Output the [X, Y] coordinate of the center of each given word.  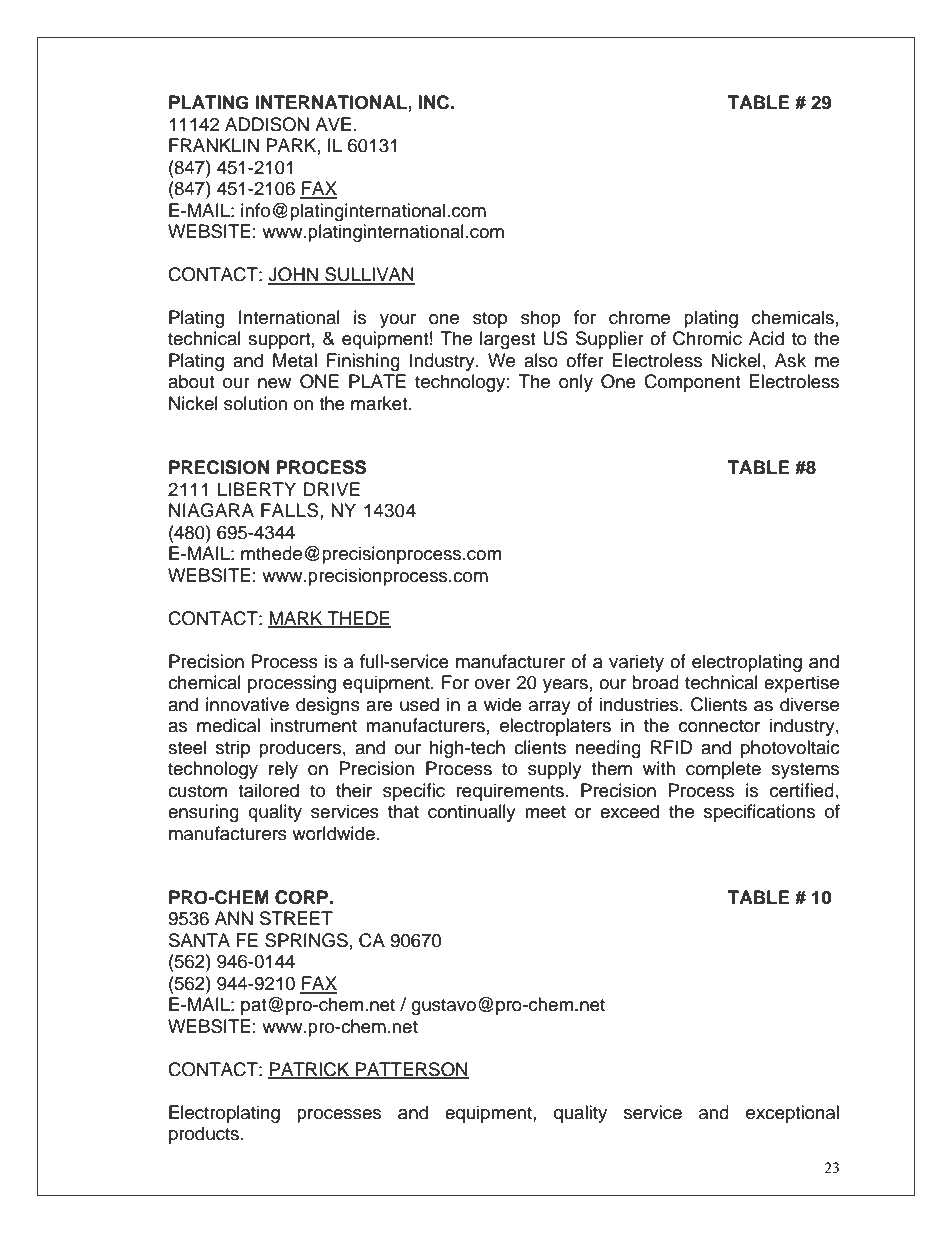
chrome [639, 317]
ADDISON [267, 124]
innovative [247, 704]
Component [692, 383]
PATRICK [310, 1070]
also [541, 360]
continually [472, 813]
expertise [801, 684]
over [493, 684]
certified [802, 790]
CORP [302, 897]
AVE [333, 124]
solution [255, 403]
